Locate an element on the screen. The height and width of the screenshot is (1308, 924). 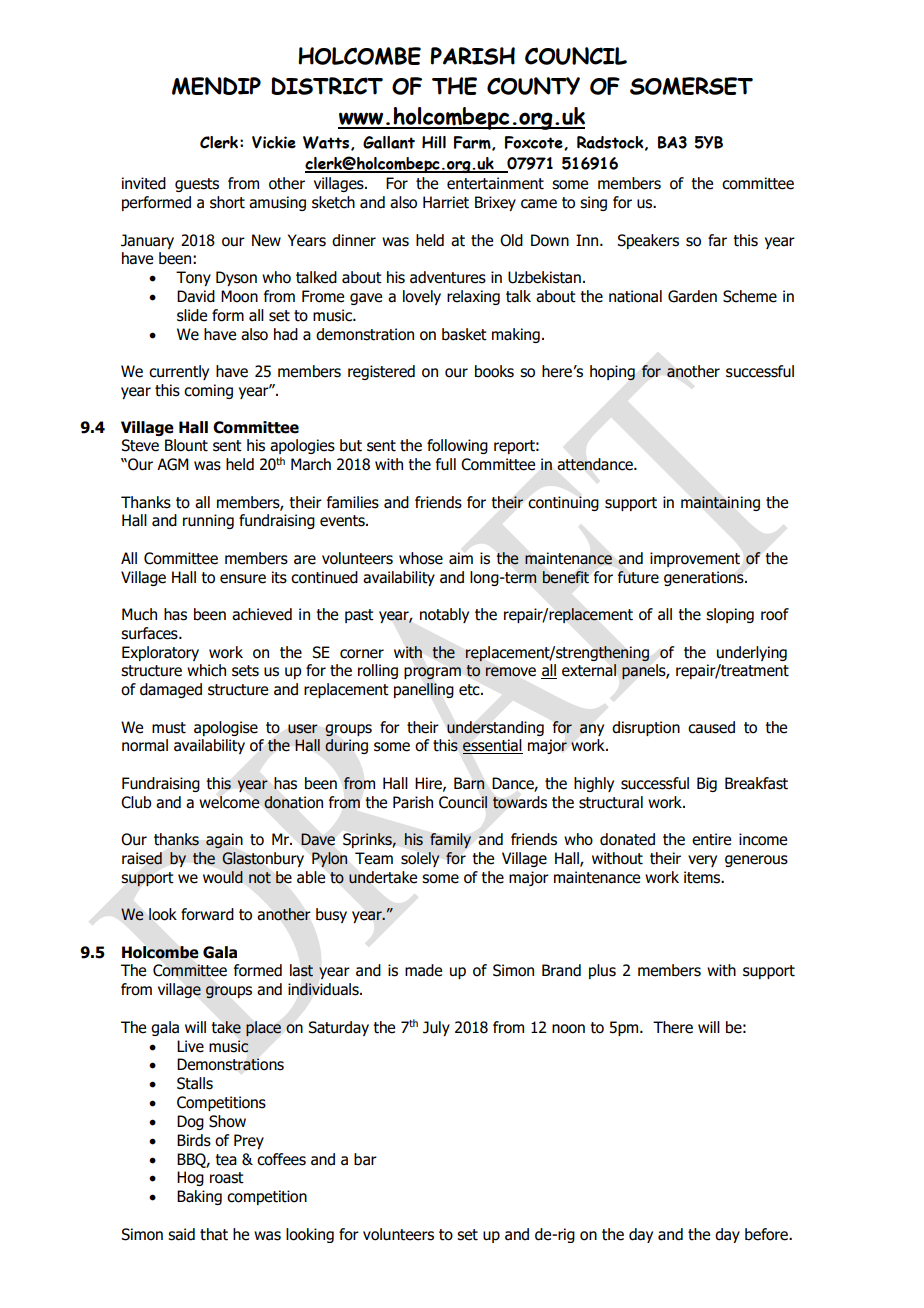
forward is located at coordinates (207, 914).
